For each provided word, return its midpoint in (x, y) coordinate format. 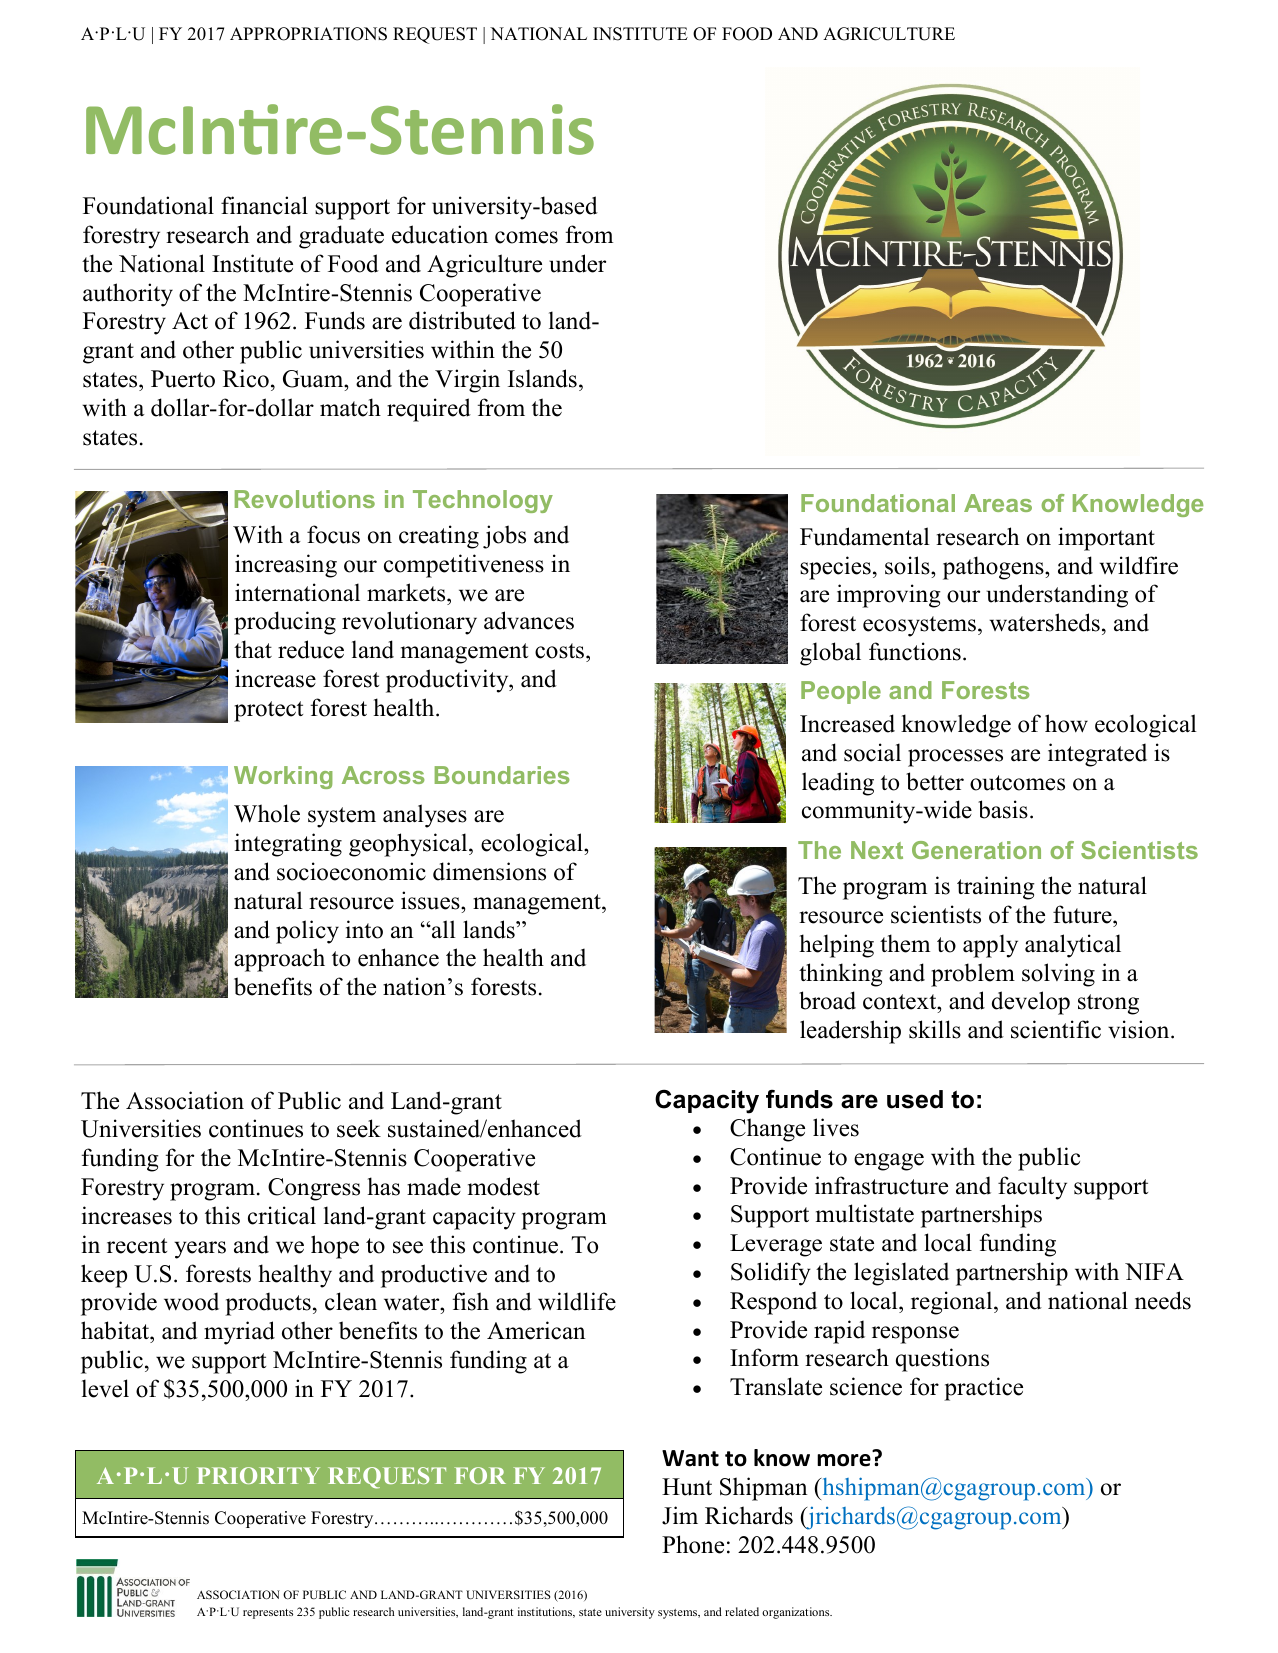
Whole (267, 813)
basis (1003, 809)
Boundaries (502, 775)
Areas (998, 503)
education (440, 234)
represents (268, 1614)
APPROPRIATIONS (308, 34)
